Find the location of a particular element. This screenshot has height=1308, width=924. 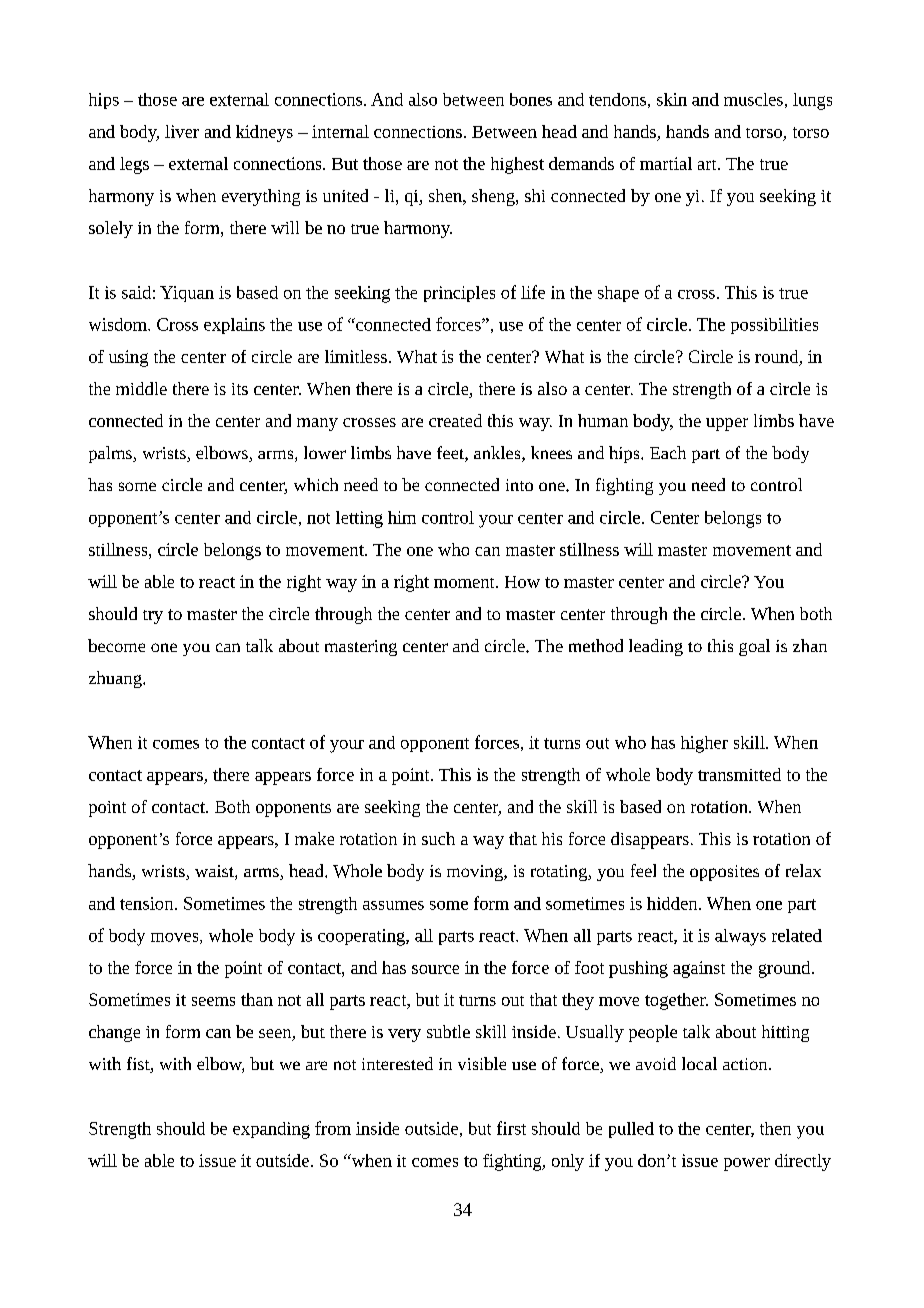

expanding is located at coordinates (271, 1130).
